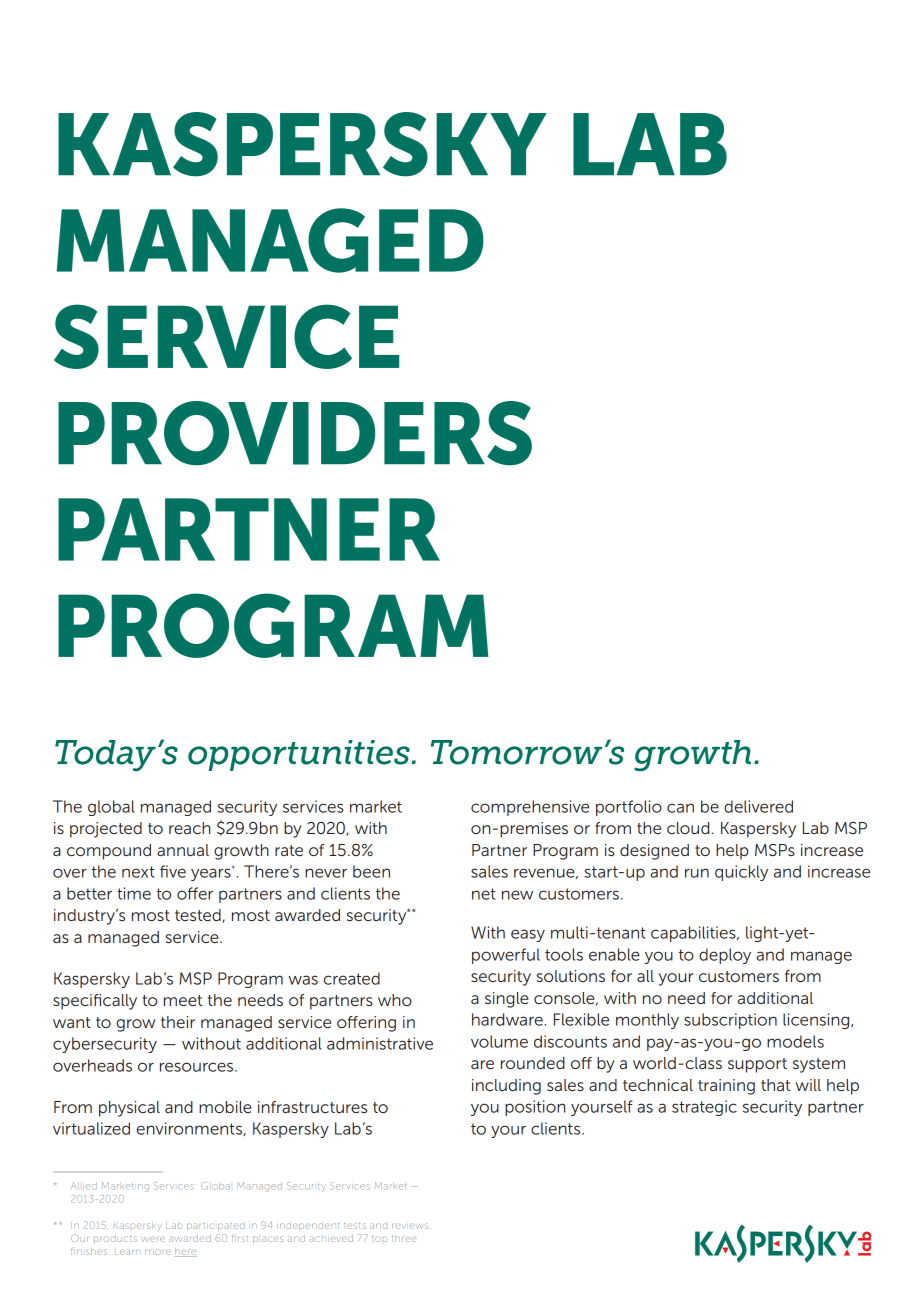 This screenshot has width=924, height=1308. I want to click on can, so click(680, 808).
